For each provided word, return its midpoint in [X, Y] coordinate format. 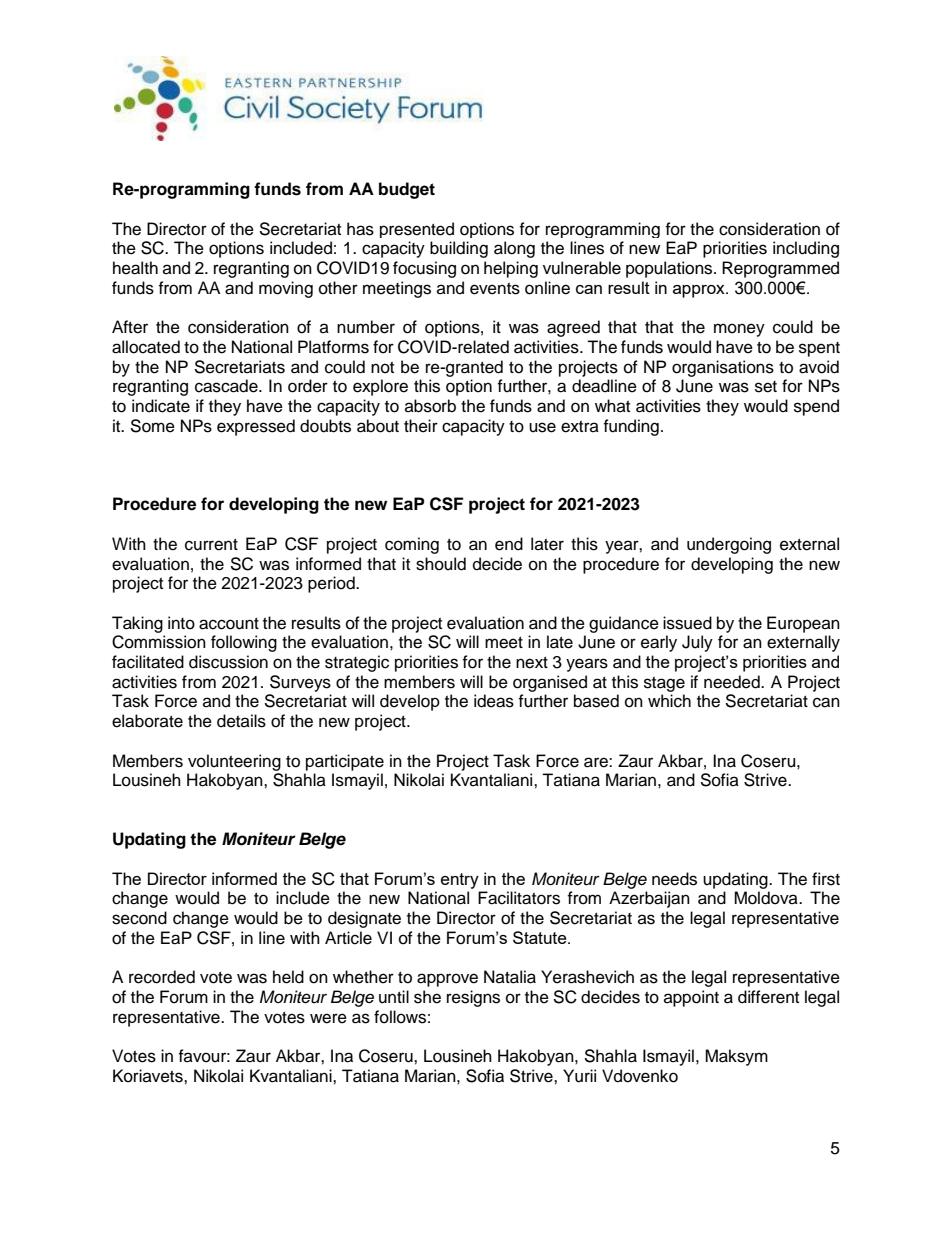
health [135, 268]
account [229, 624]
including [806, 249]
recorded [162, 977]
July [697, 643]
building [459, 249]
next [532, 663]
